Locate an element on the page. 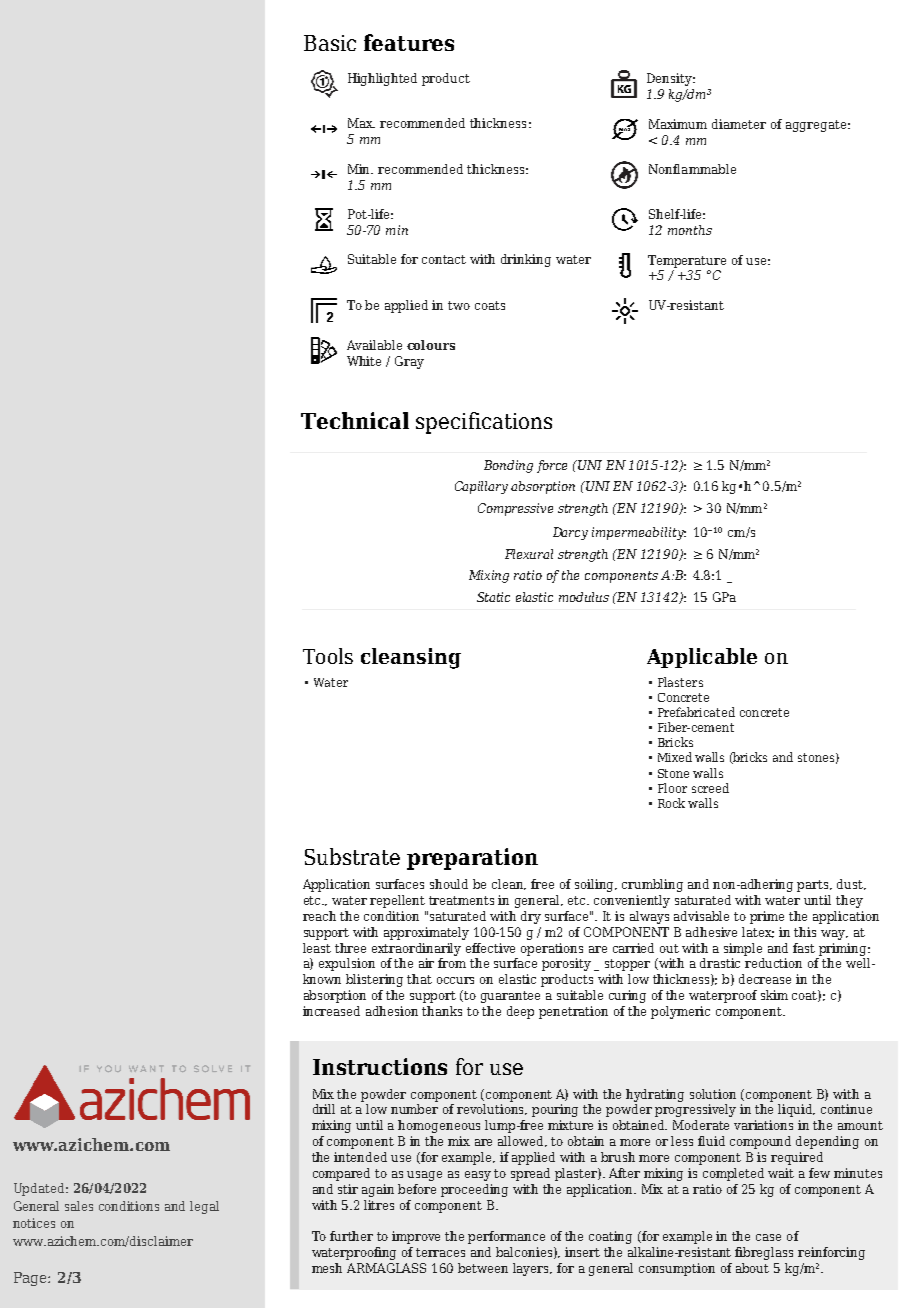 Image resolution: width=924 pixels, height=1308 pixels. Capillary is located at coordinates (481, 487).
